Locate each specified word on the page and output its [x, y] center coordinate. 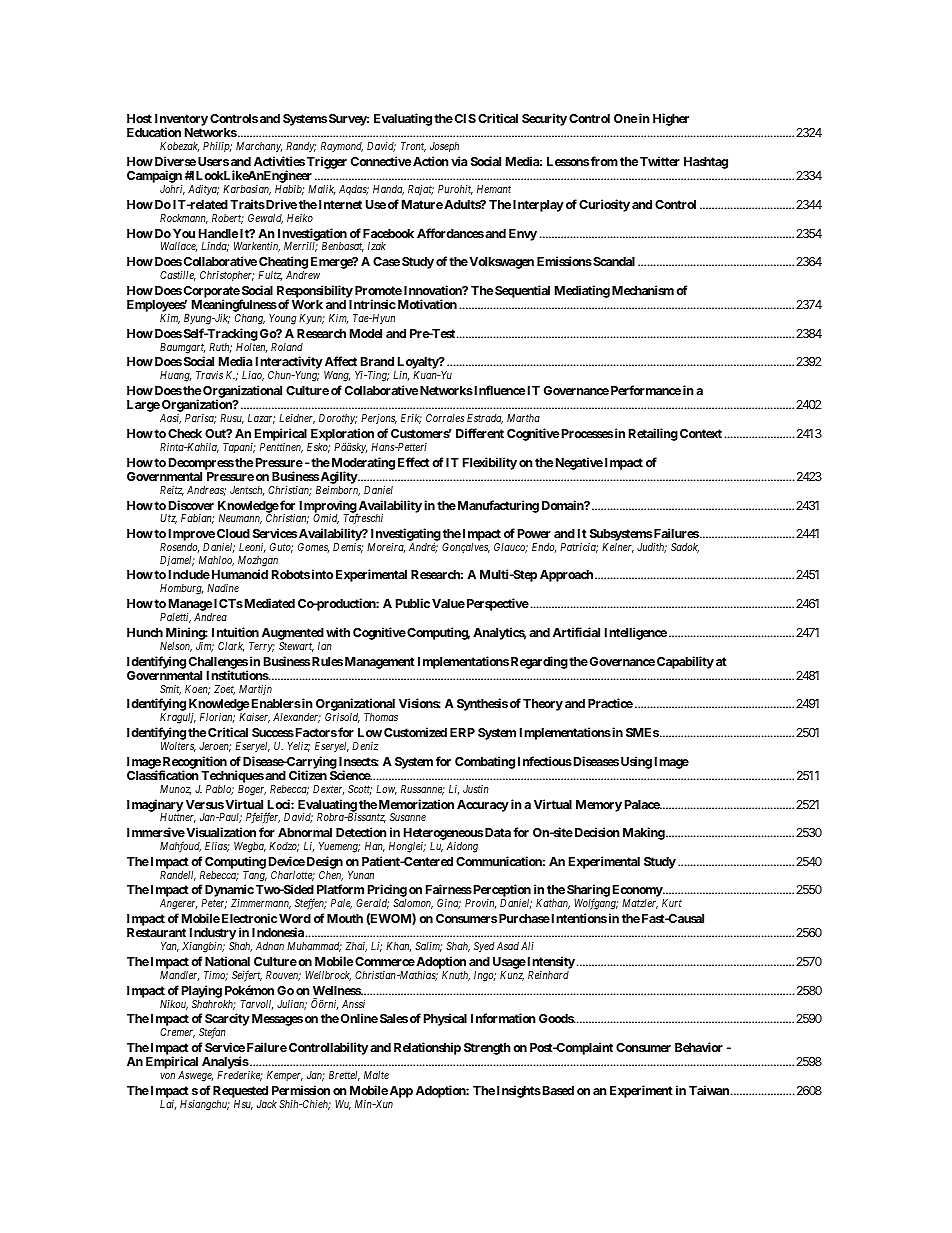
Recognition [194, 763]
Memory [599, 806]
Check [185, 433]
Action [431, 161]
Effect [414, 462]
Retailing [653, 434]
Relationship [427, 1048]
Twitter [660, 161]
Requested [240, 1093]
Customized [415, 732]
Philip [217, 147]
